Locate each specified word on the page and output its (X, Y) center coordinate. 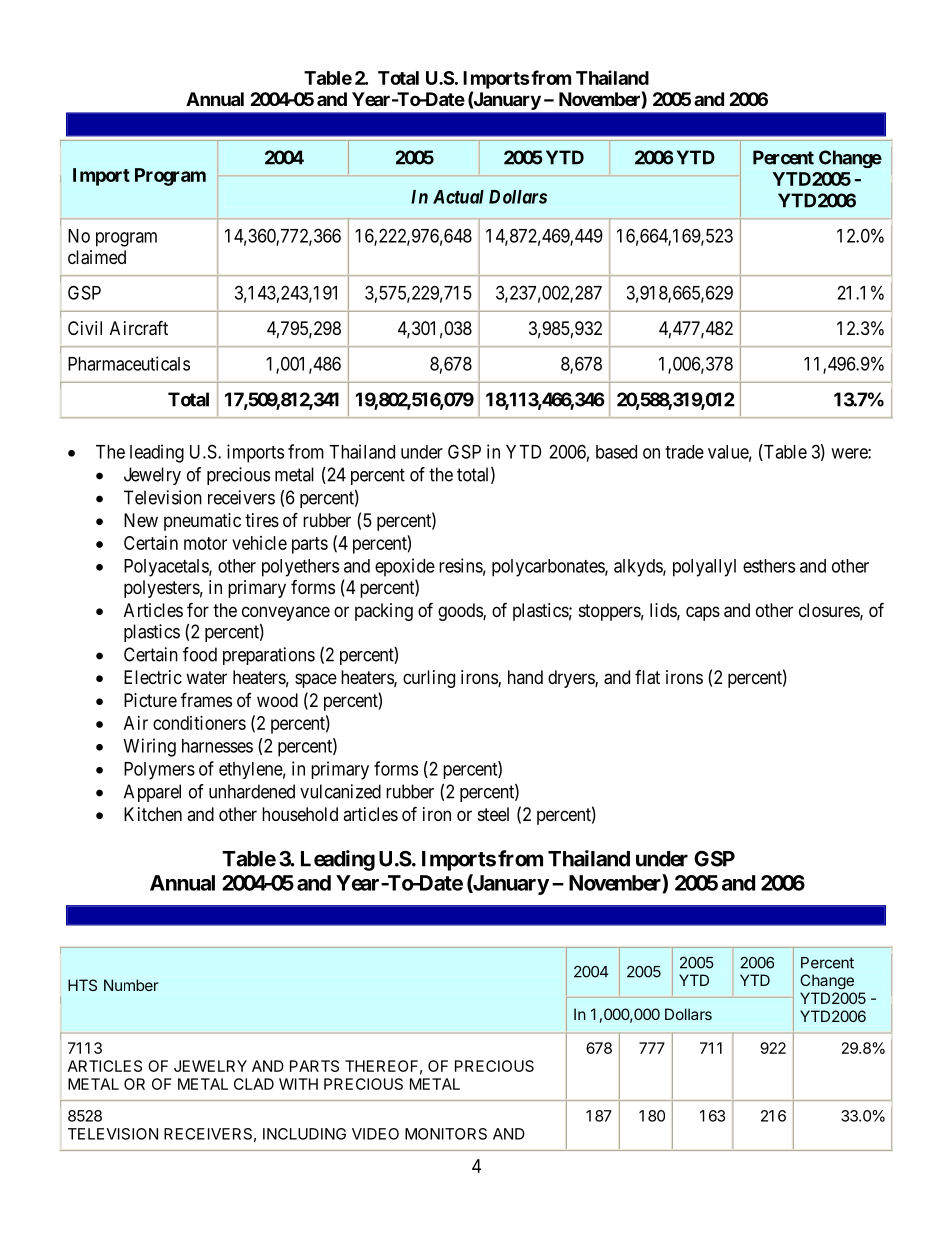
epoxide (405, 567)
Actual (458, 197)
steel (493, 814)
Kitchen (153, 814)
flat (647, 677)
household (300, 814)
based (616, 452)
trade (684, 452)
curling (429, 679)
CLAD (254, 1084)
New (141, 520)
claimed (97, 257)
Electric (153, 677)
